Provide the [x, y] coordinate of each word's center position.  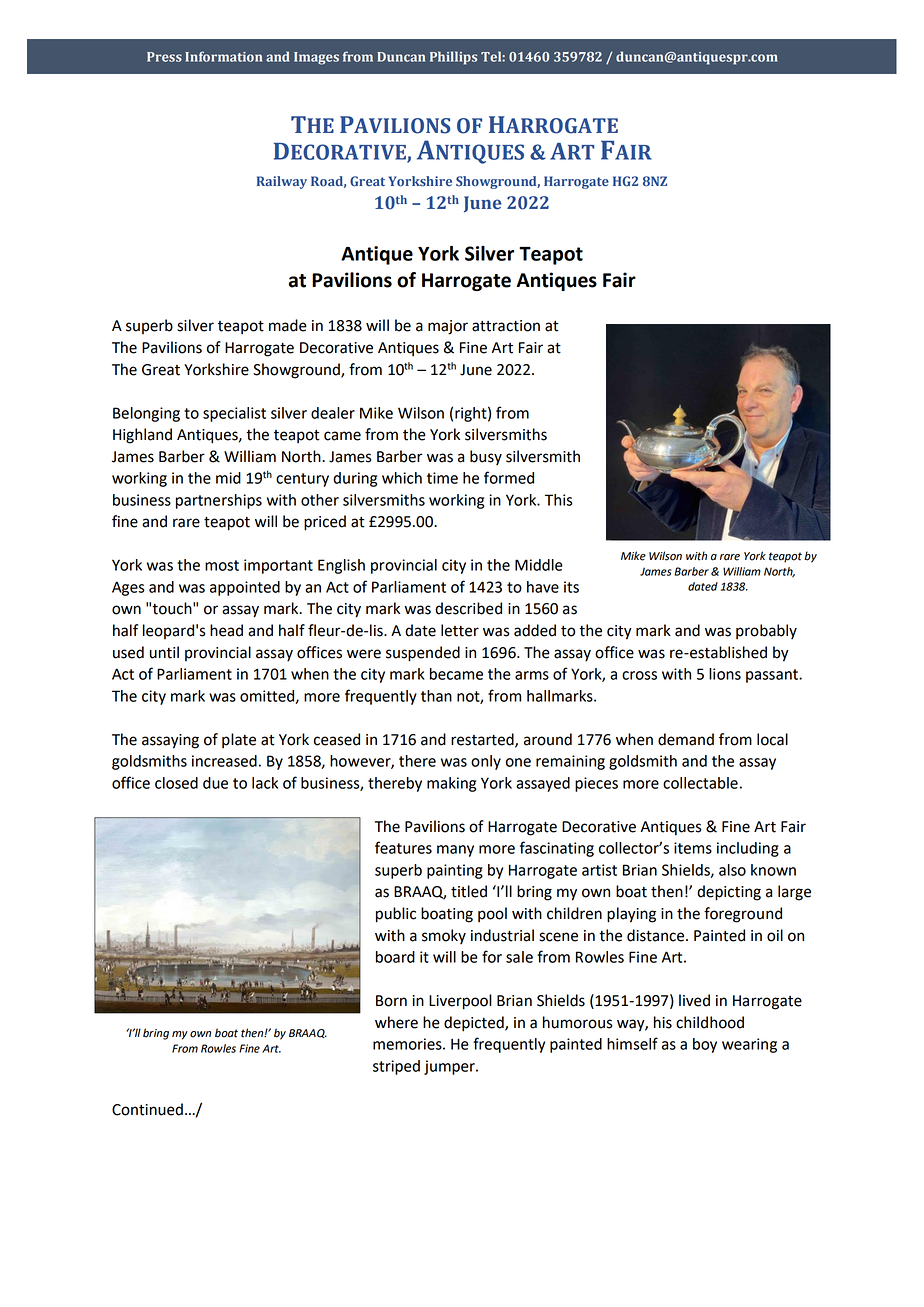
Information [223, 56]
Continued [147, 1109]
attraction [506, 326]
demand [686, 739]
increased [224, 761]
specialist [234, 414]
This [559, 500]
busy [486, 457]
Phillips [453, 58]
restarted [483, 740]
